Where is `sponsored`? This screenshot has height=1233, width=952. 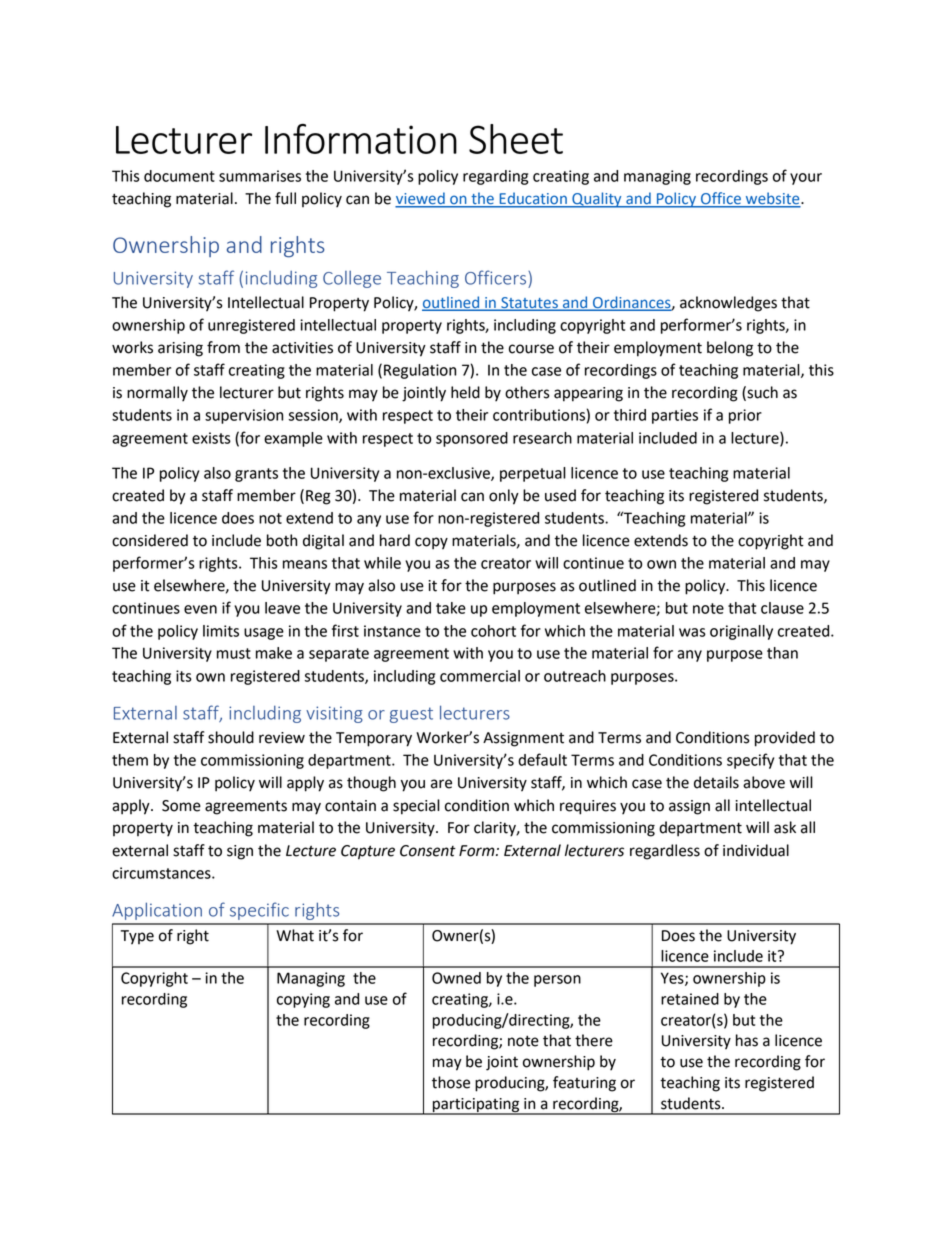
sponsored is located at coordinates (472, 439).
